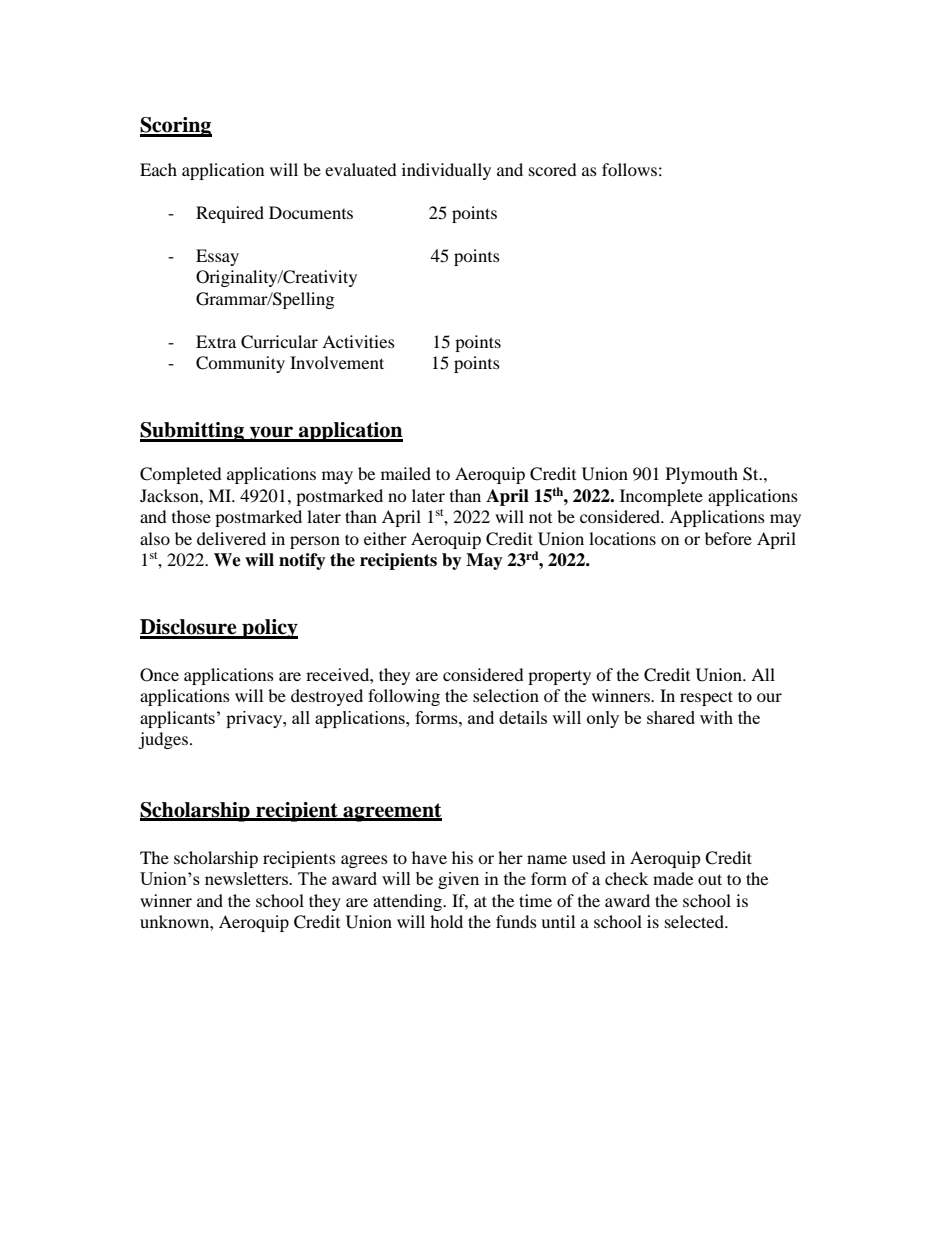 This screenshot has width=952, height=1233. What do you see at coordinates (458, 880) in the screenshot?
I see `given` at bounding box center [458, 880].
